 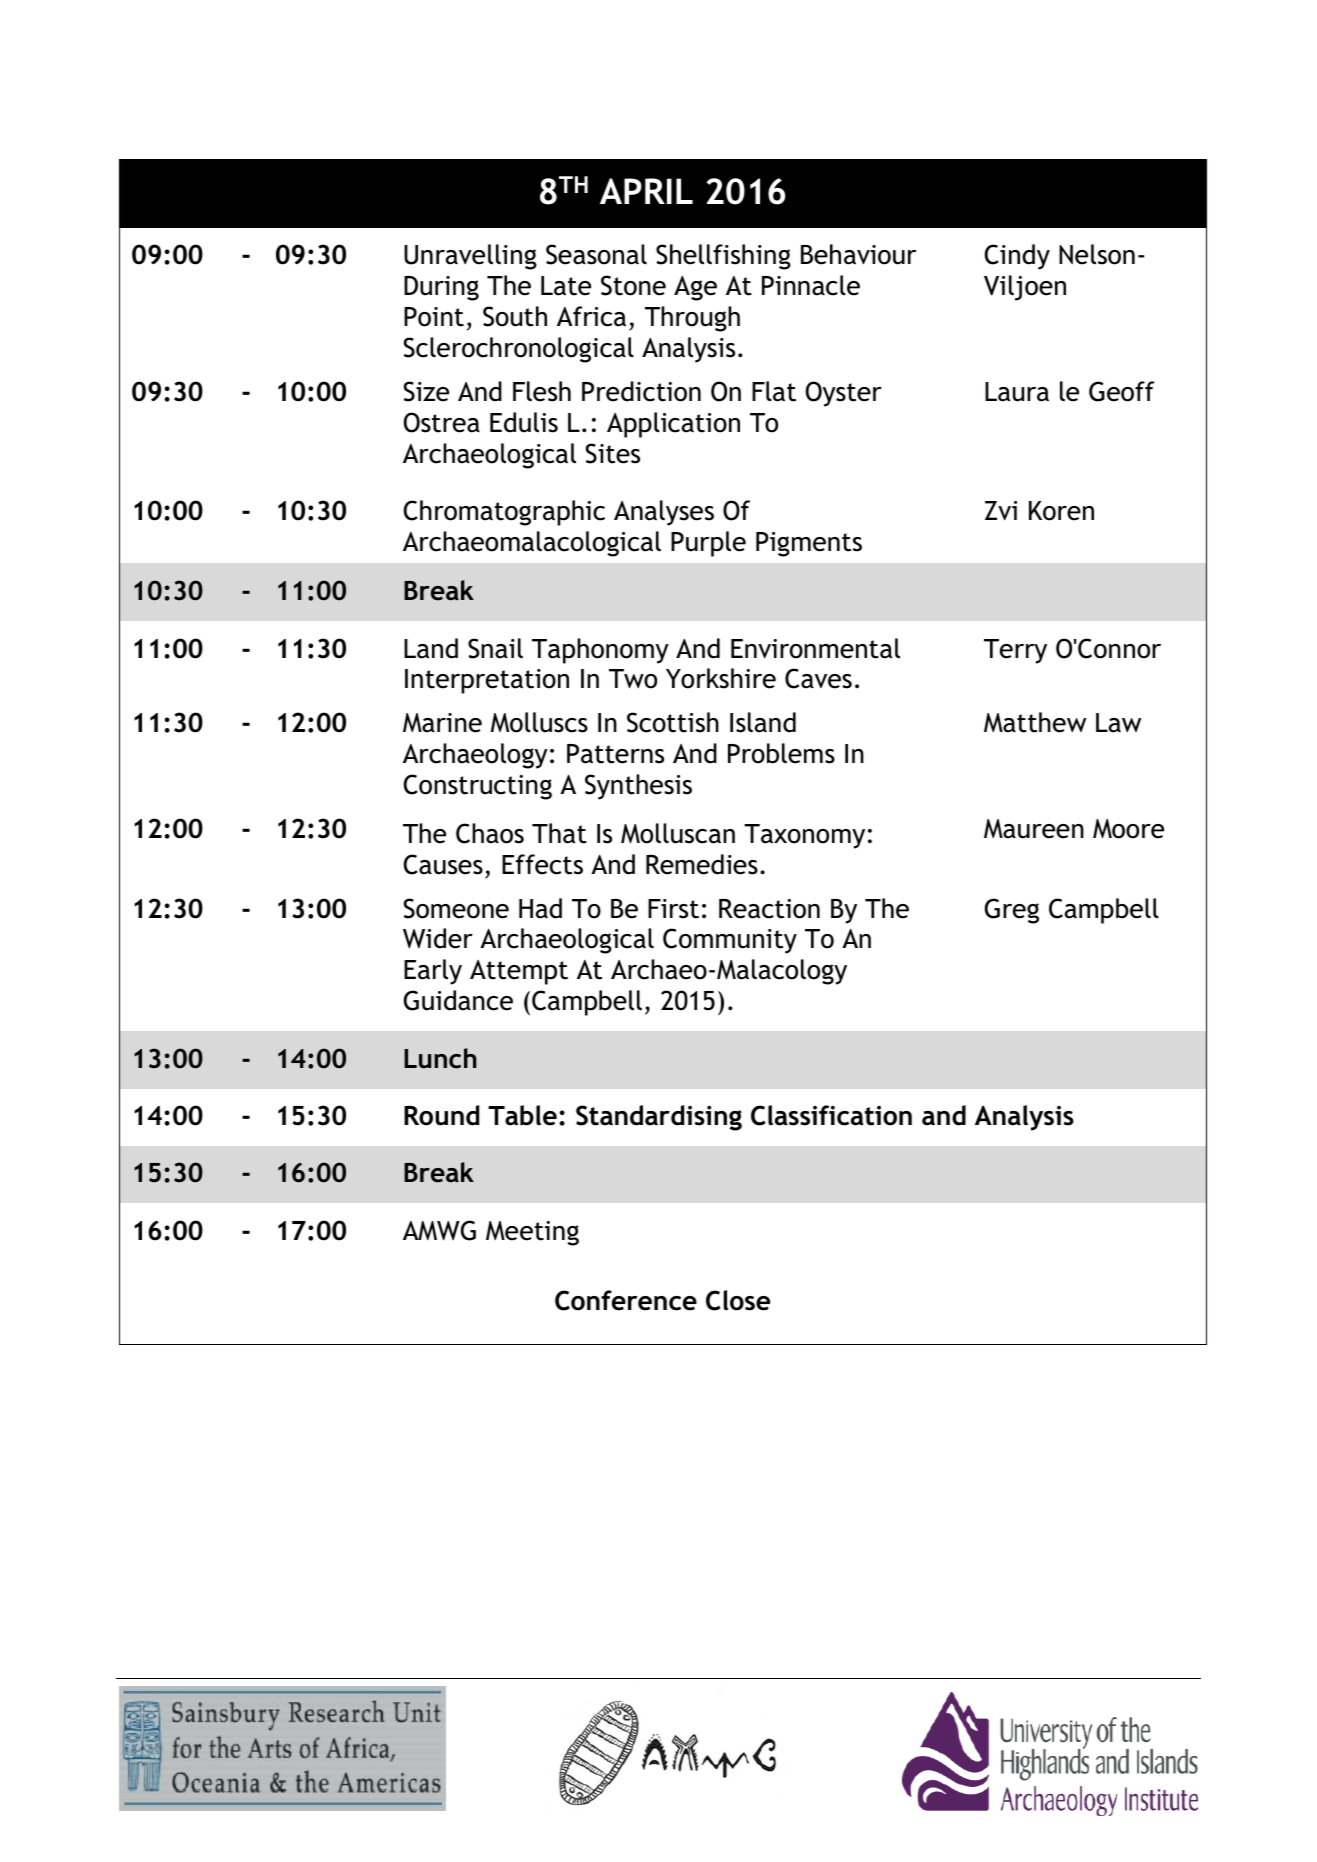 I want to click on Problems, so click(x=781, y=753).
